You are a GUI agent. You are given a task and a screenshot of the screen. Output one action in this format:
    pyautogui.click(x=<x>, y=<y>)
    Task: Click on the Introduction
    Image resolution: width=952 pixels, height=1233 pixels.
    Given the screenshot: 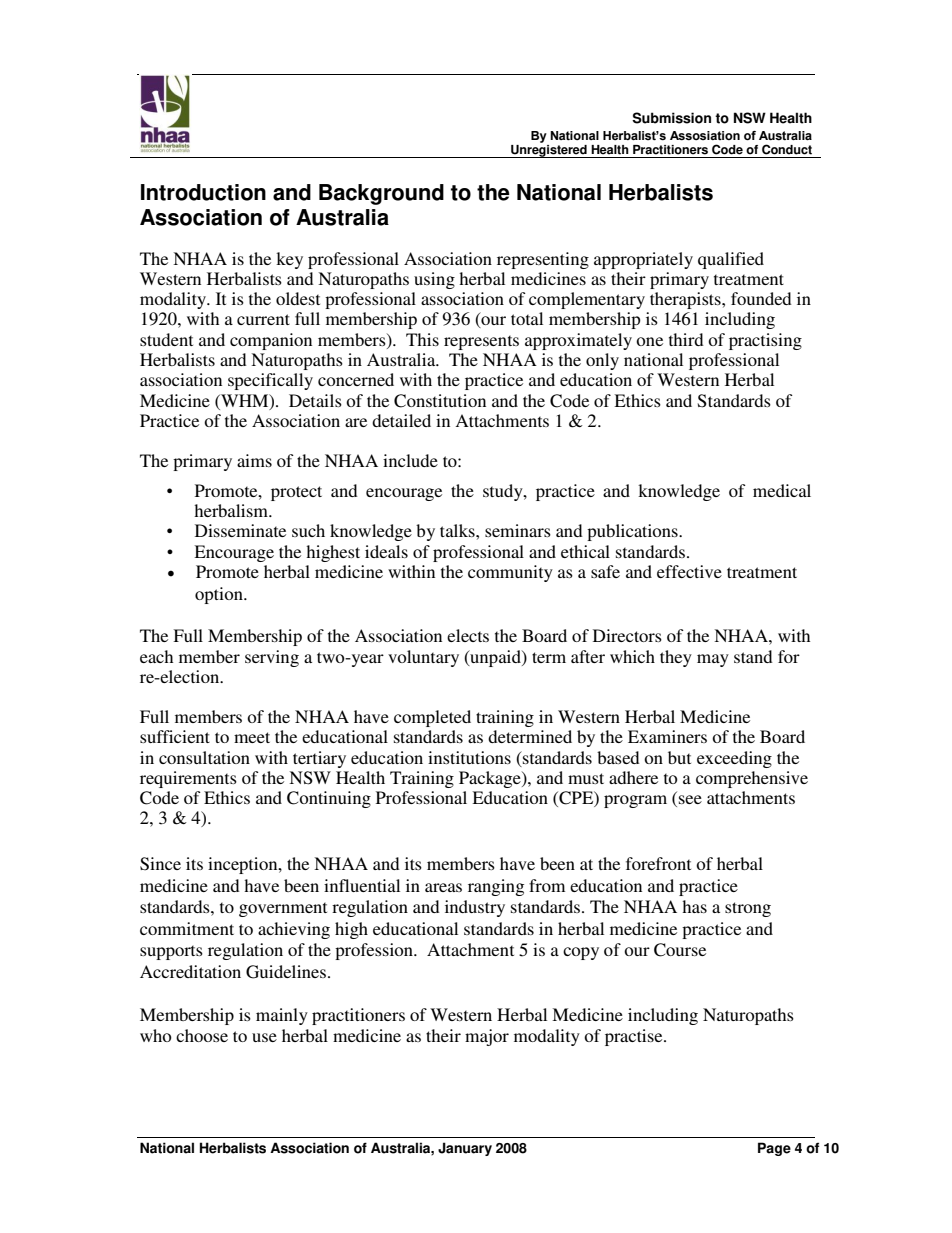 What is the action you would take?
    pyautogui.click(x=203, y=192)
